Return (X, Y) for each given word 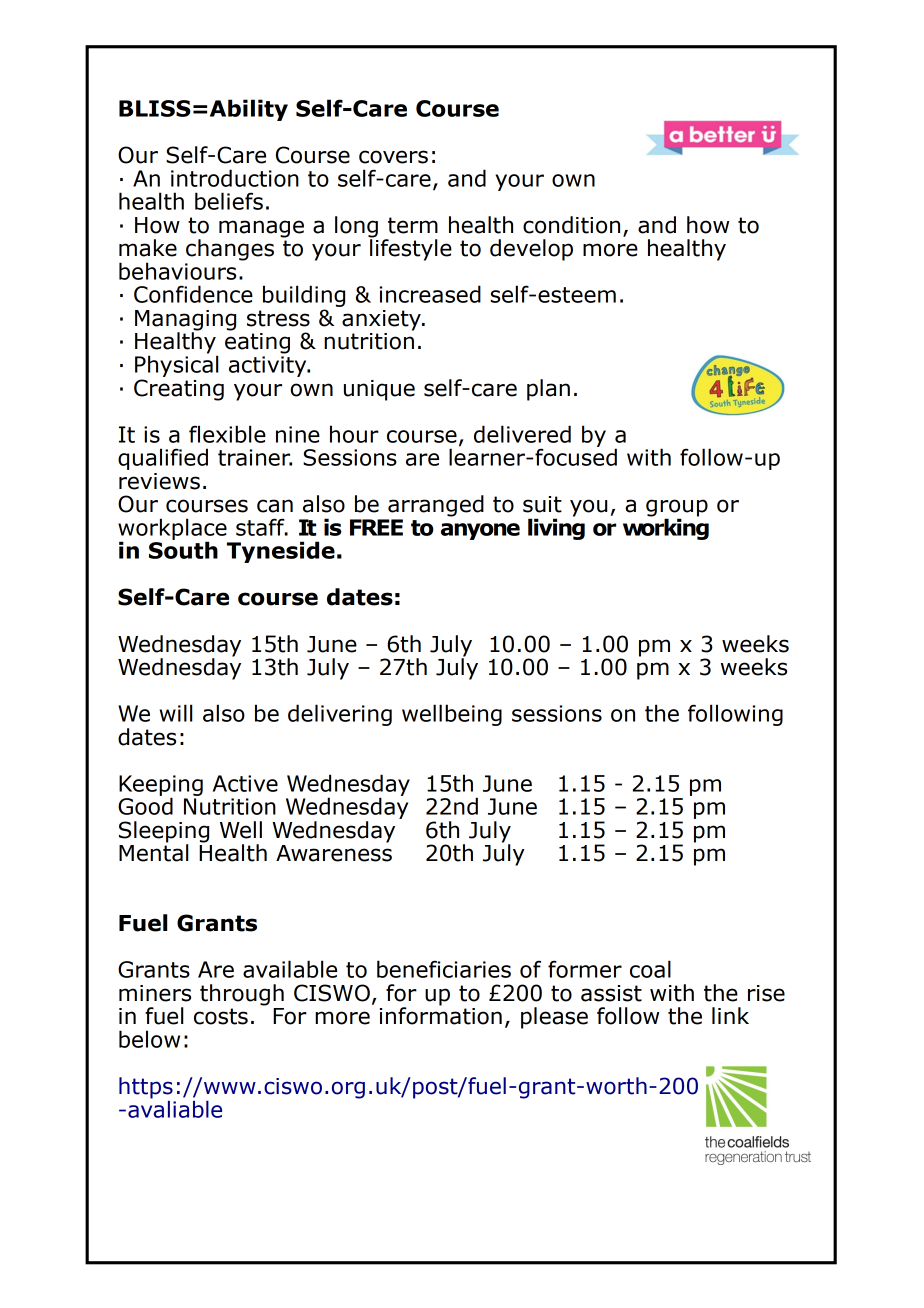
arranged (436, 506)
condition (571, 225)
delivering (340, 715)
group (677, 509)
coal (650, 969)
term (413, 225)
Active (245, 783)
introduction (235, 178)
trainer (255, 457)
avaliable (175, 1108)
